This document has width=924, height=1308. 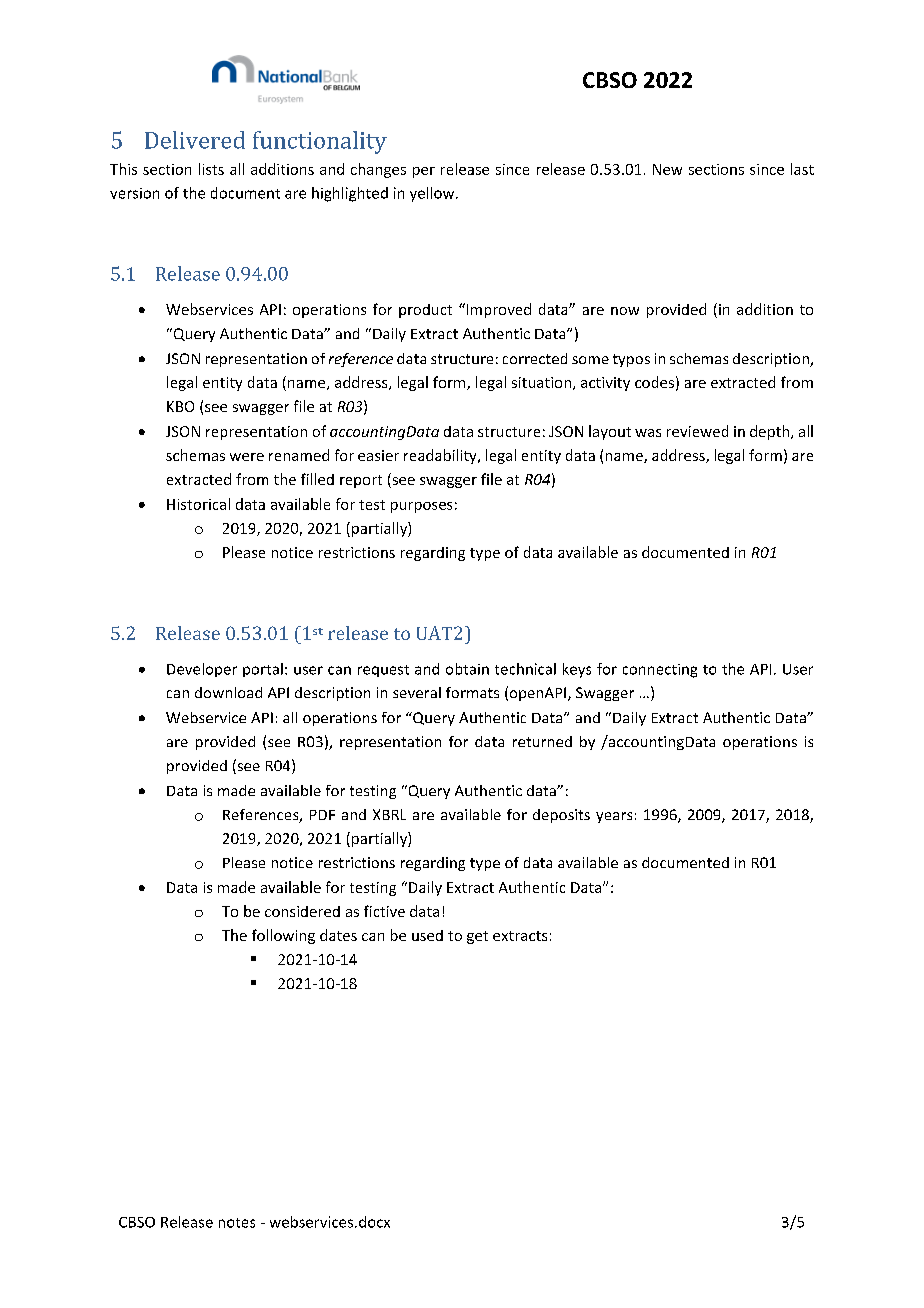 What do you see at coordinates (302, 911) in the document?
I see `considered` at bounding box center [302, 911].
